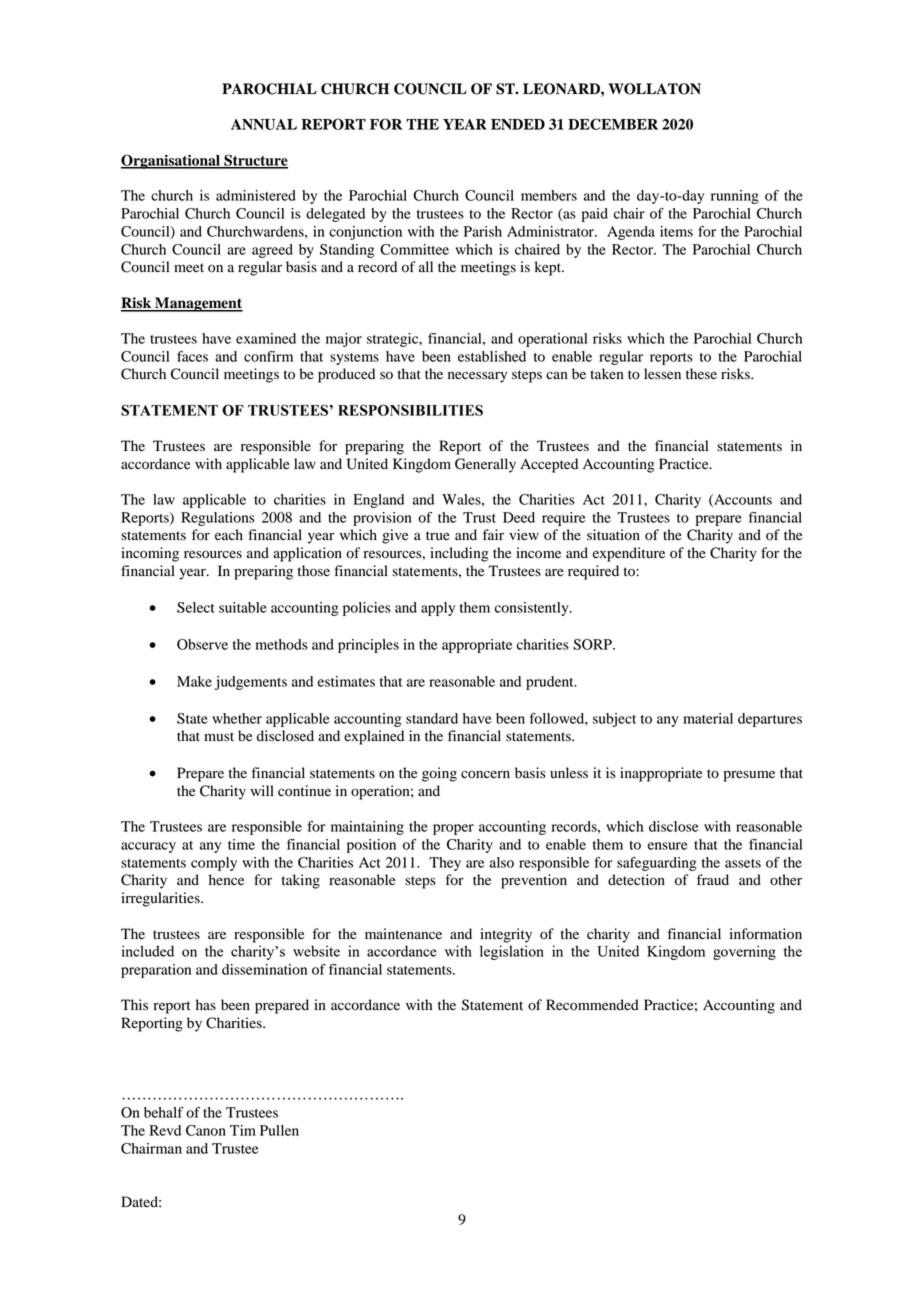 The image size is (924, 1308). Describe the element at coordinates (206, 1130) in the screenshot. I see `Canon` at that location.
